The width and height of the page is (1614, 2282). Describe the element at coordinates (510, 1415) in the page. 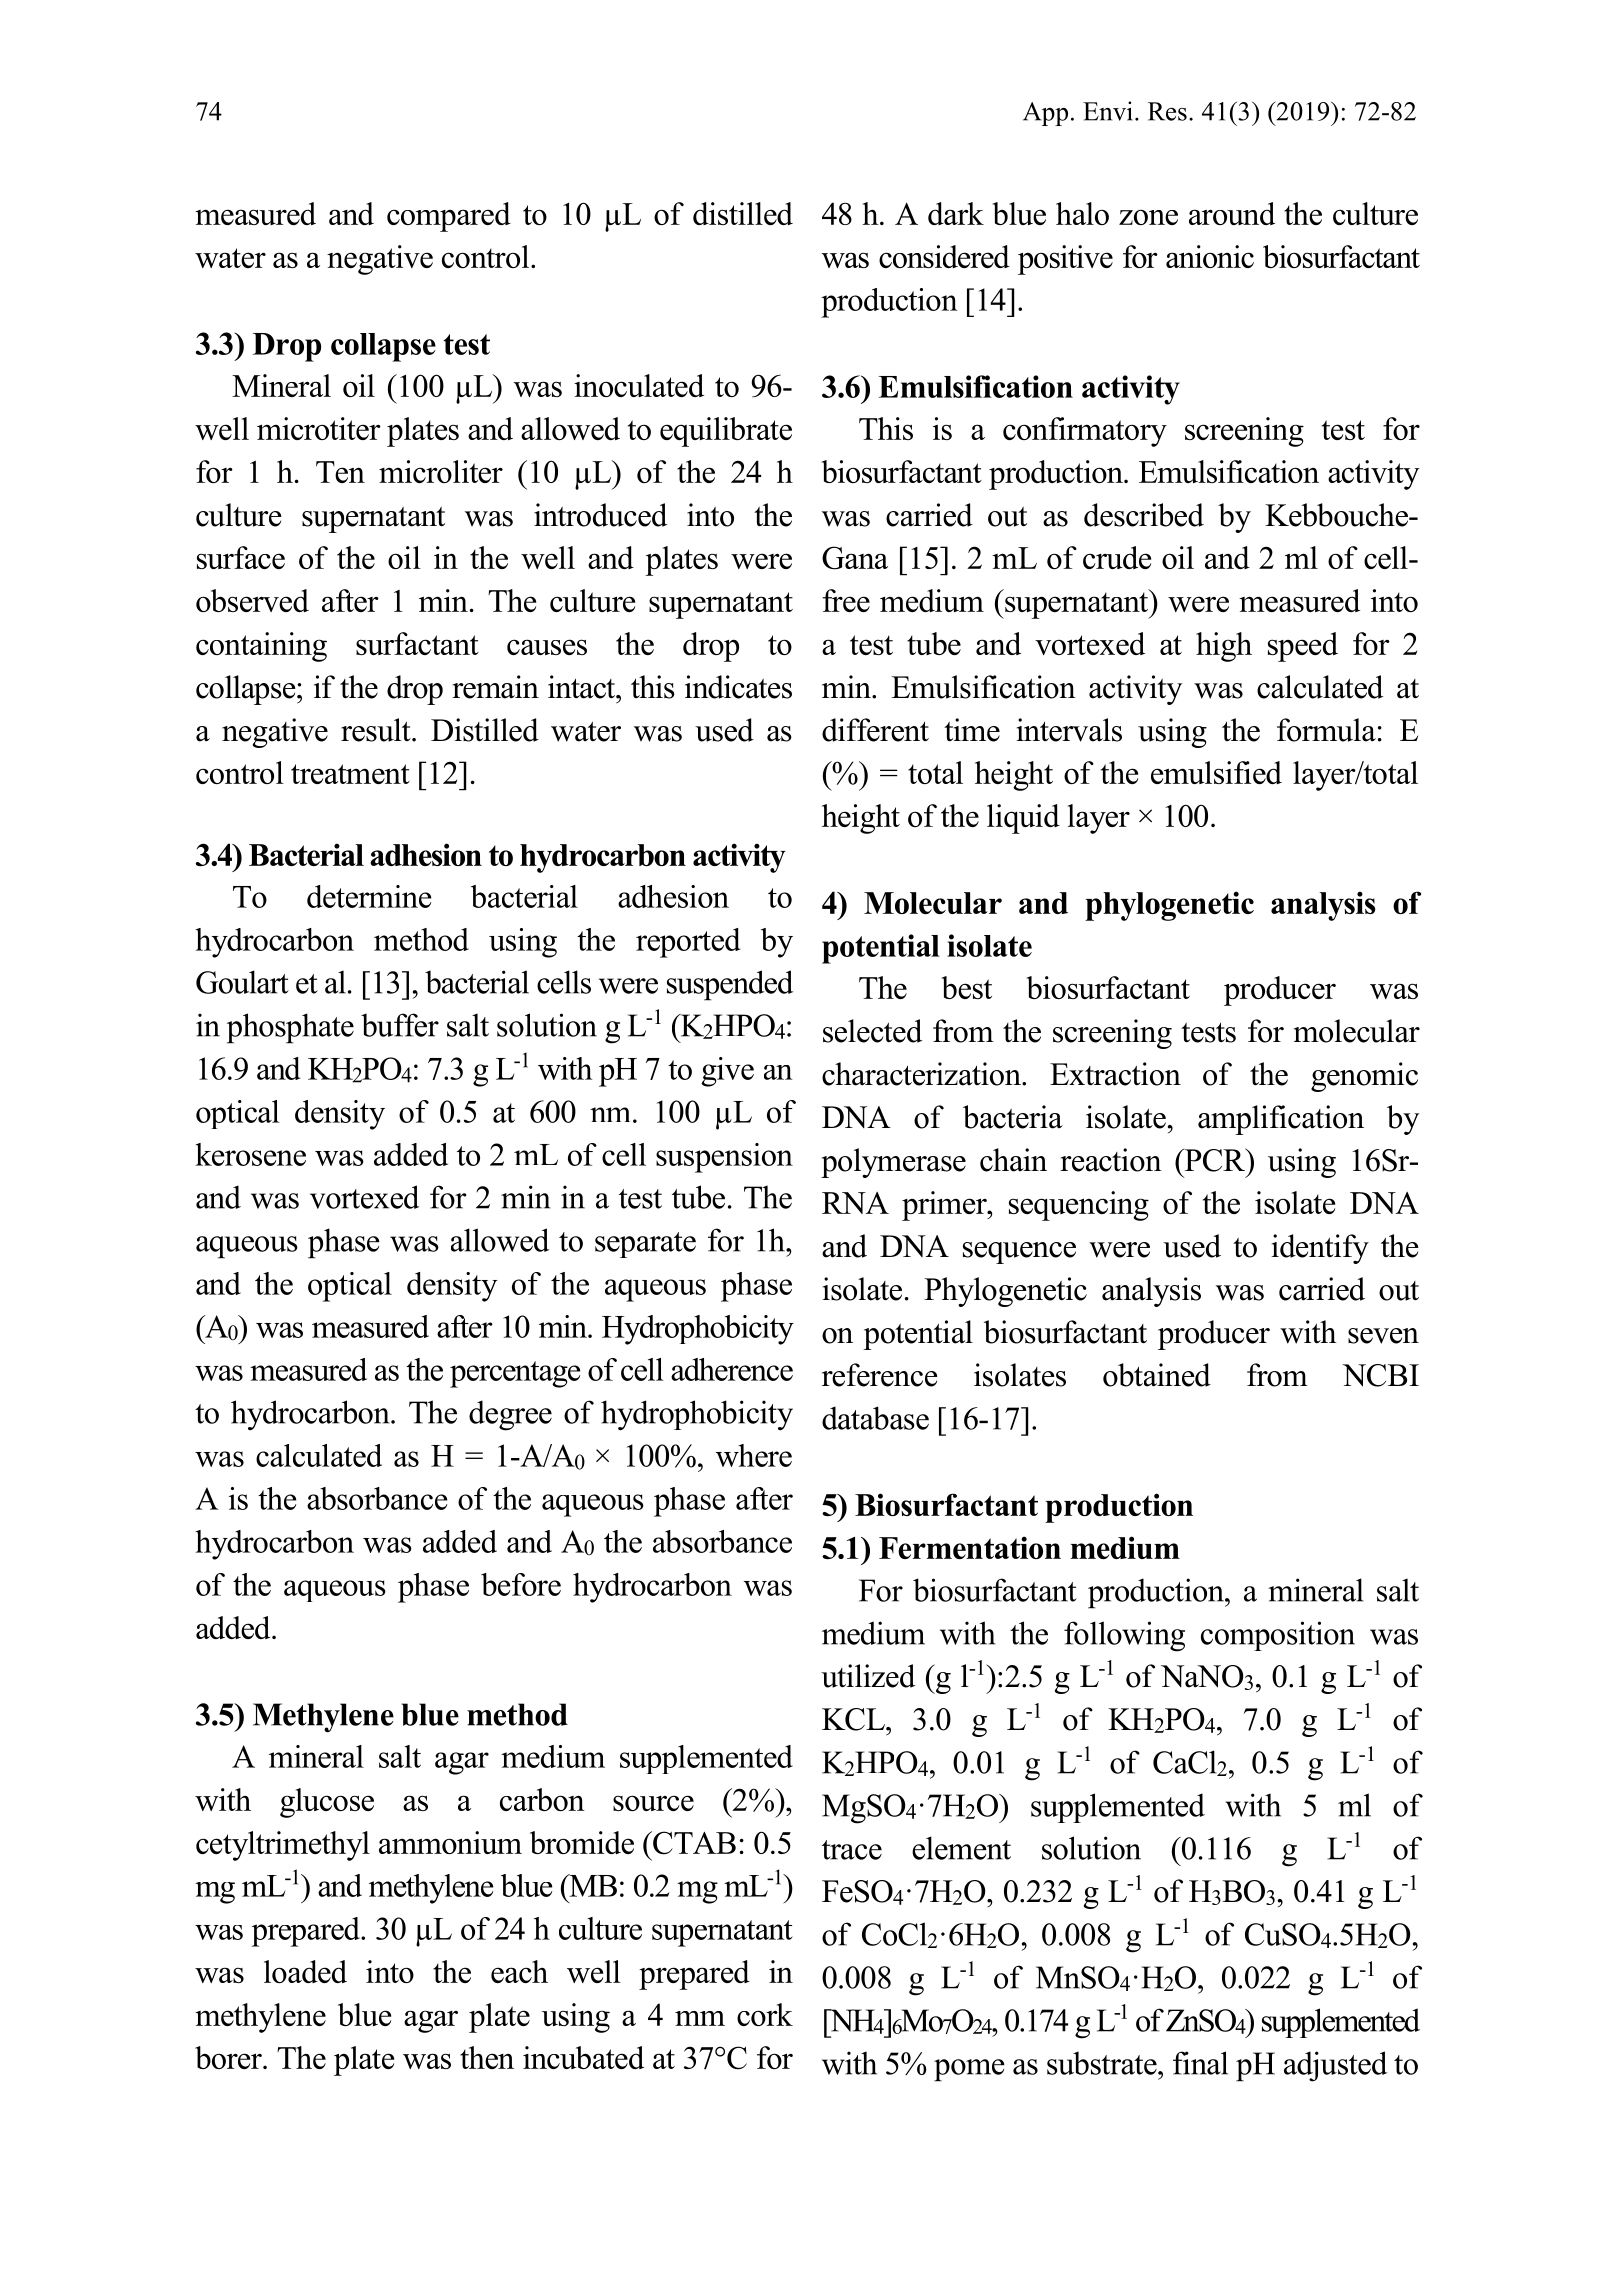

I see `degree` at that location.
